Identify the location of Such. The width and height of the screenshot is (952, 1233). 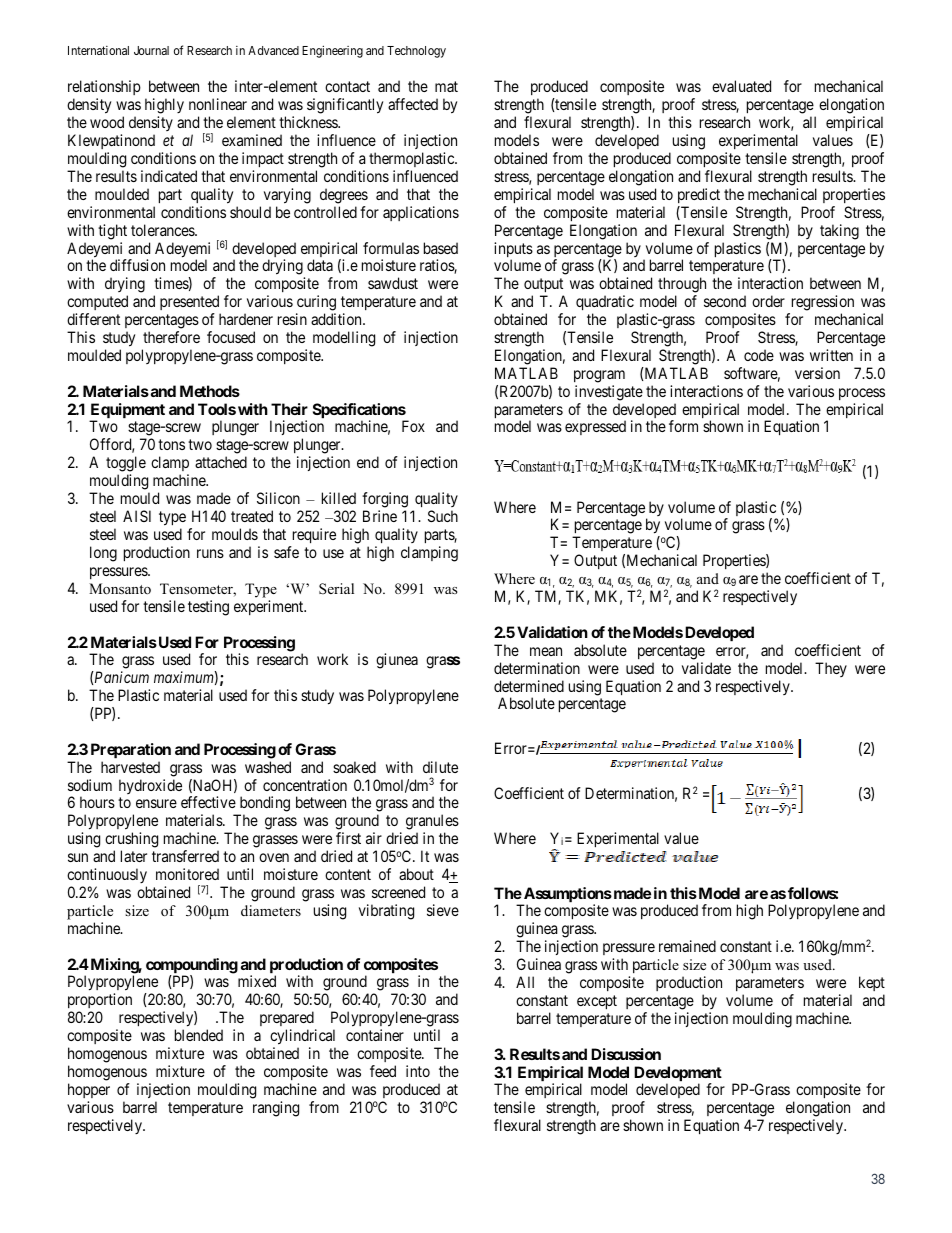
(443, 516).
